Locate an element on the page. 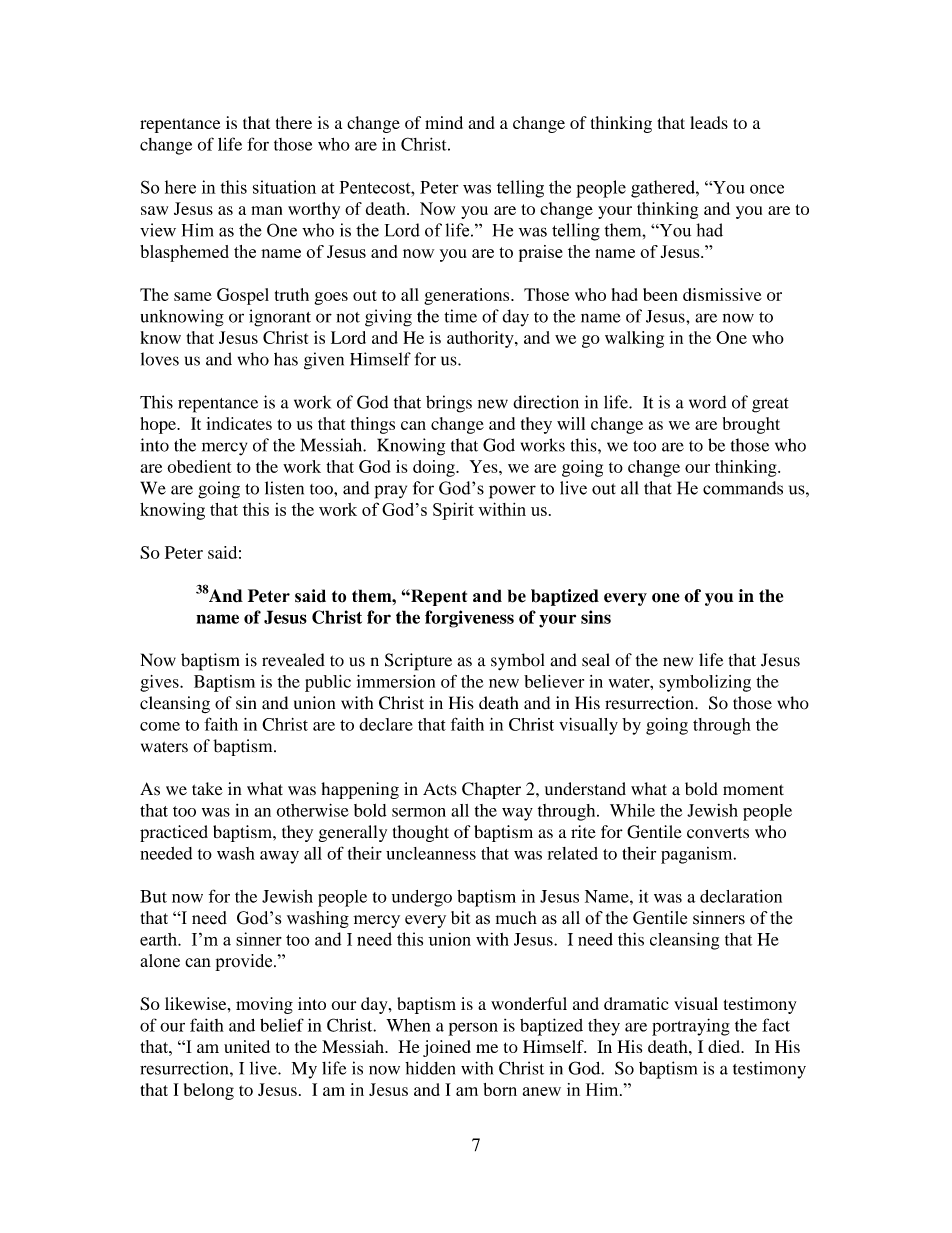  situation is located at coordinates (284, 187).
